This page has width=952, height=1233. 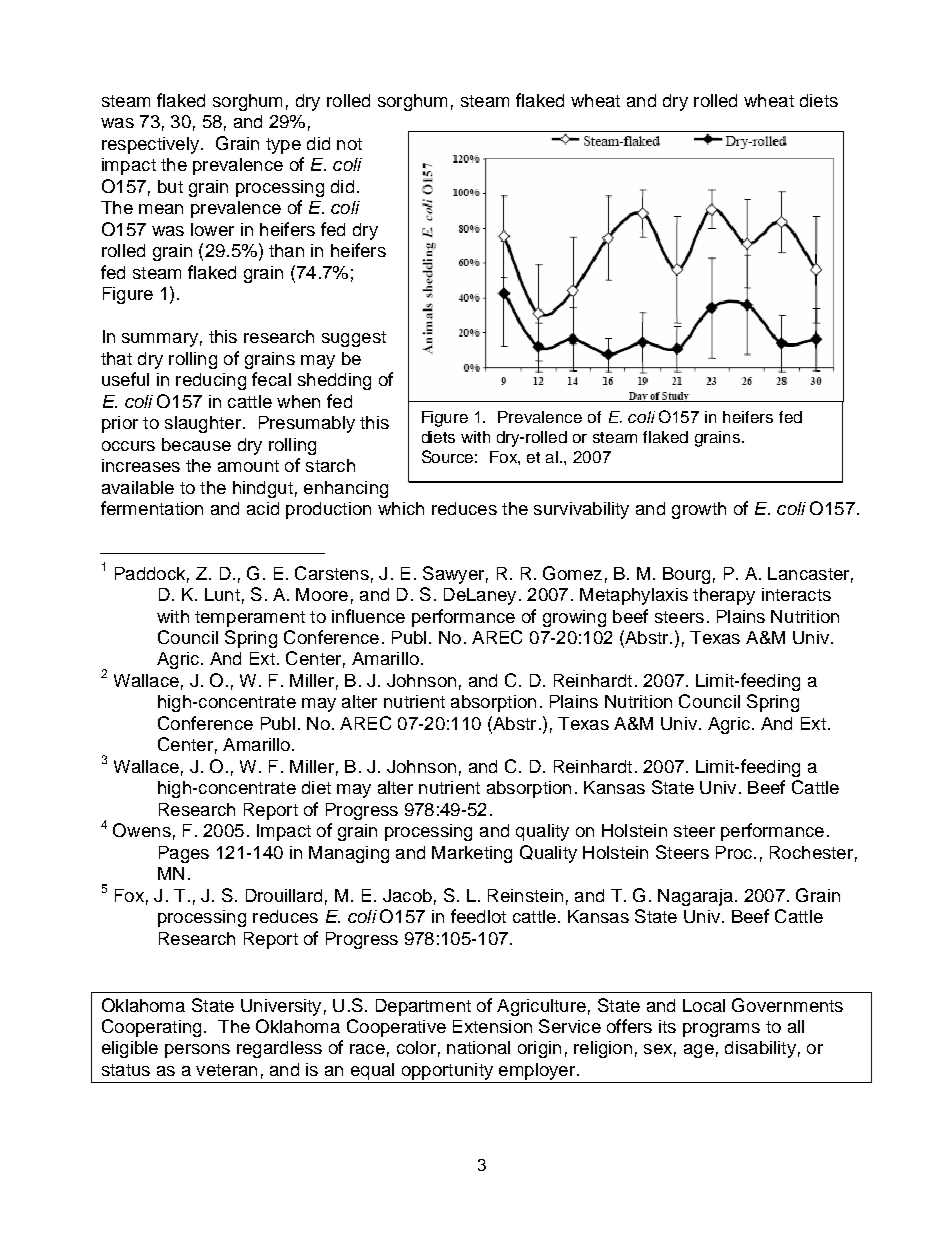 I want to click on but, so click(x=170, y=186).
